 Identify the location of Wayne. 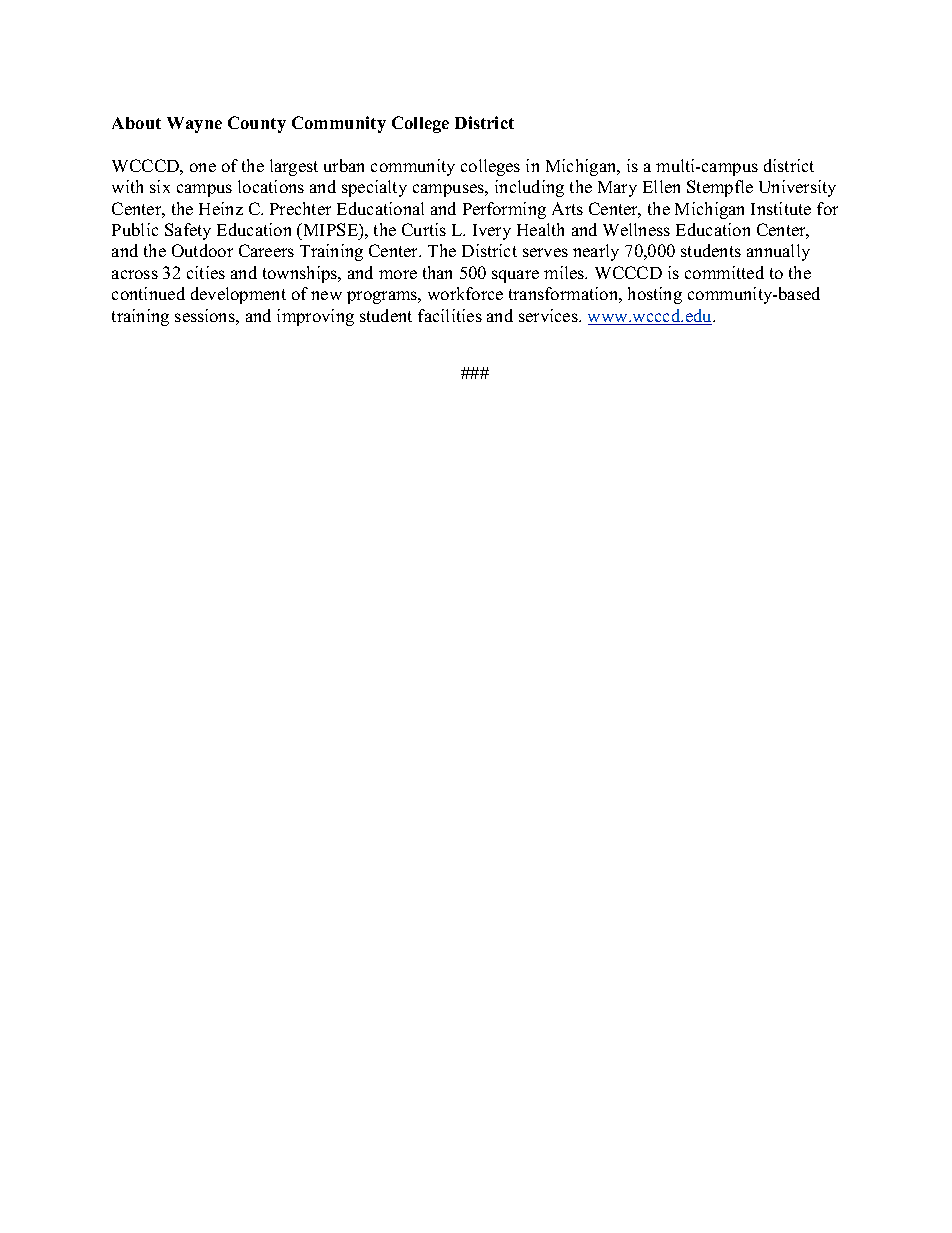
(194, 125).
